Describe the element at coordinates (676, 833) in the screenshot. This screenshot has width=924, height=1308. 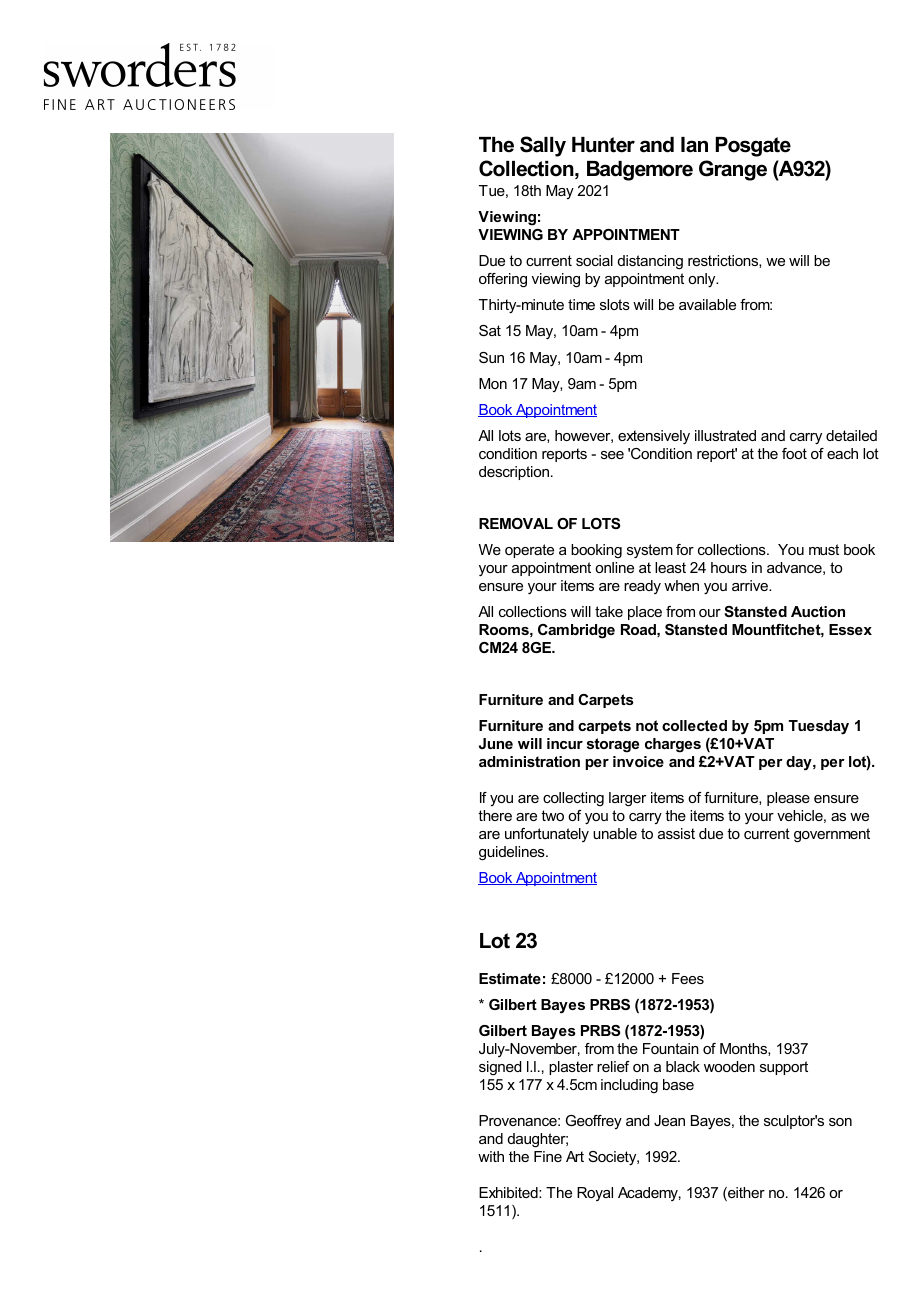
I see `assist` at that location.
